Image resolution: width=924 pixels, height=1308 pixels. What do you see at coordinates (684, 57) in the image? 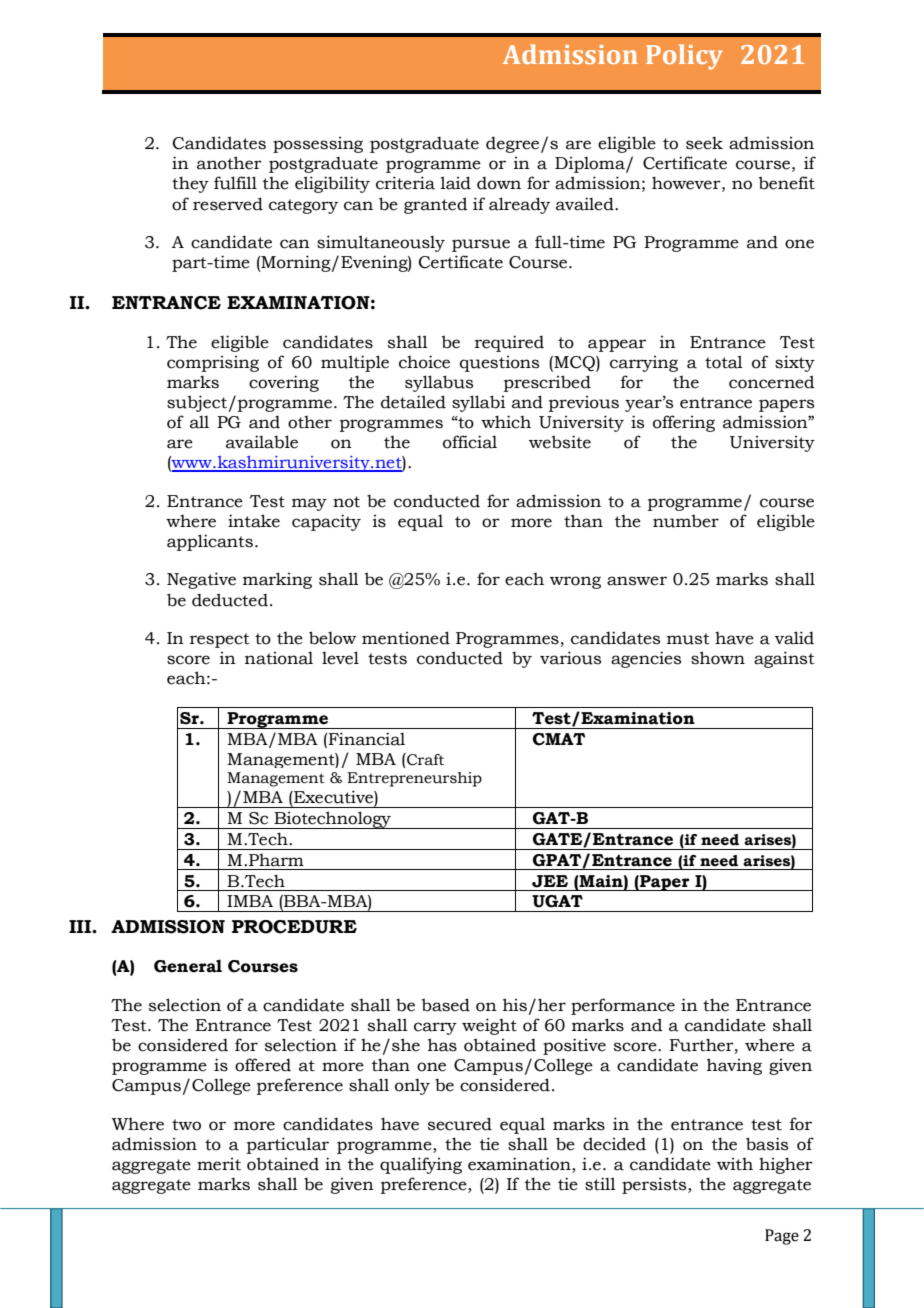
I see `Policy` at bounding box center [684, 57].
